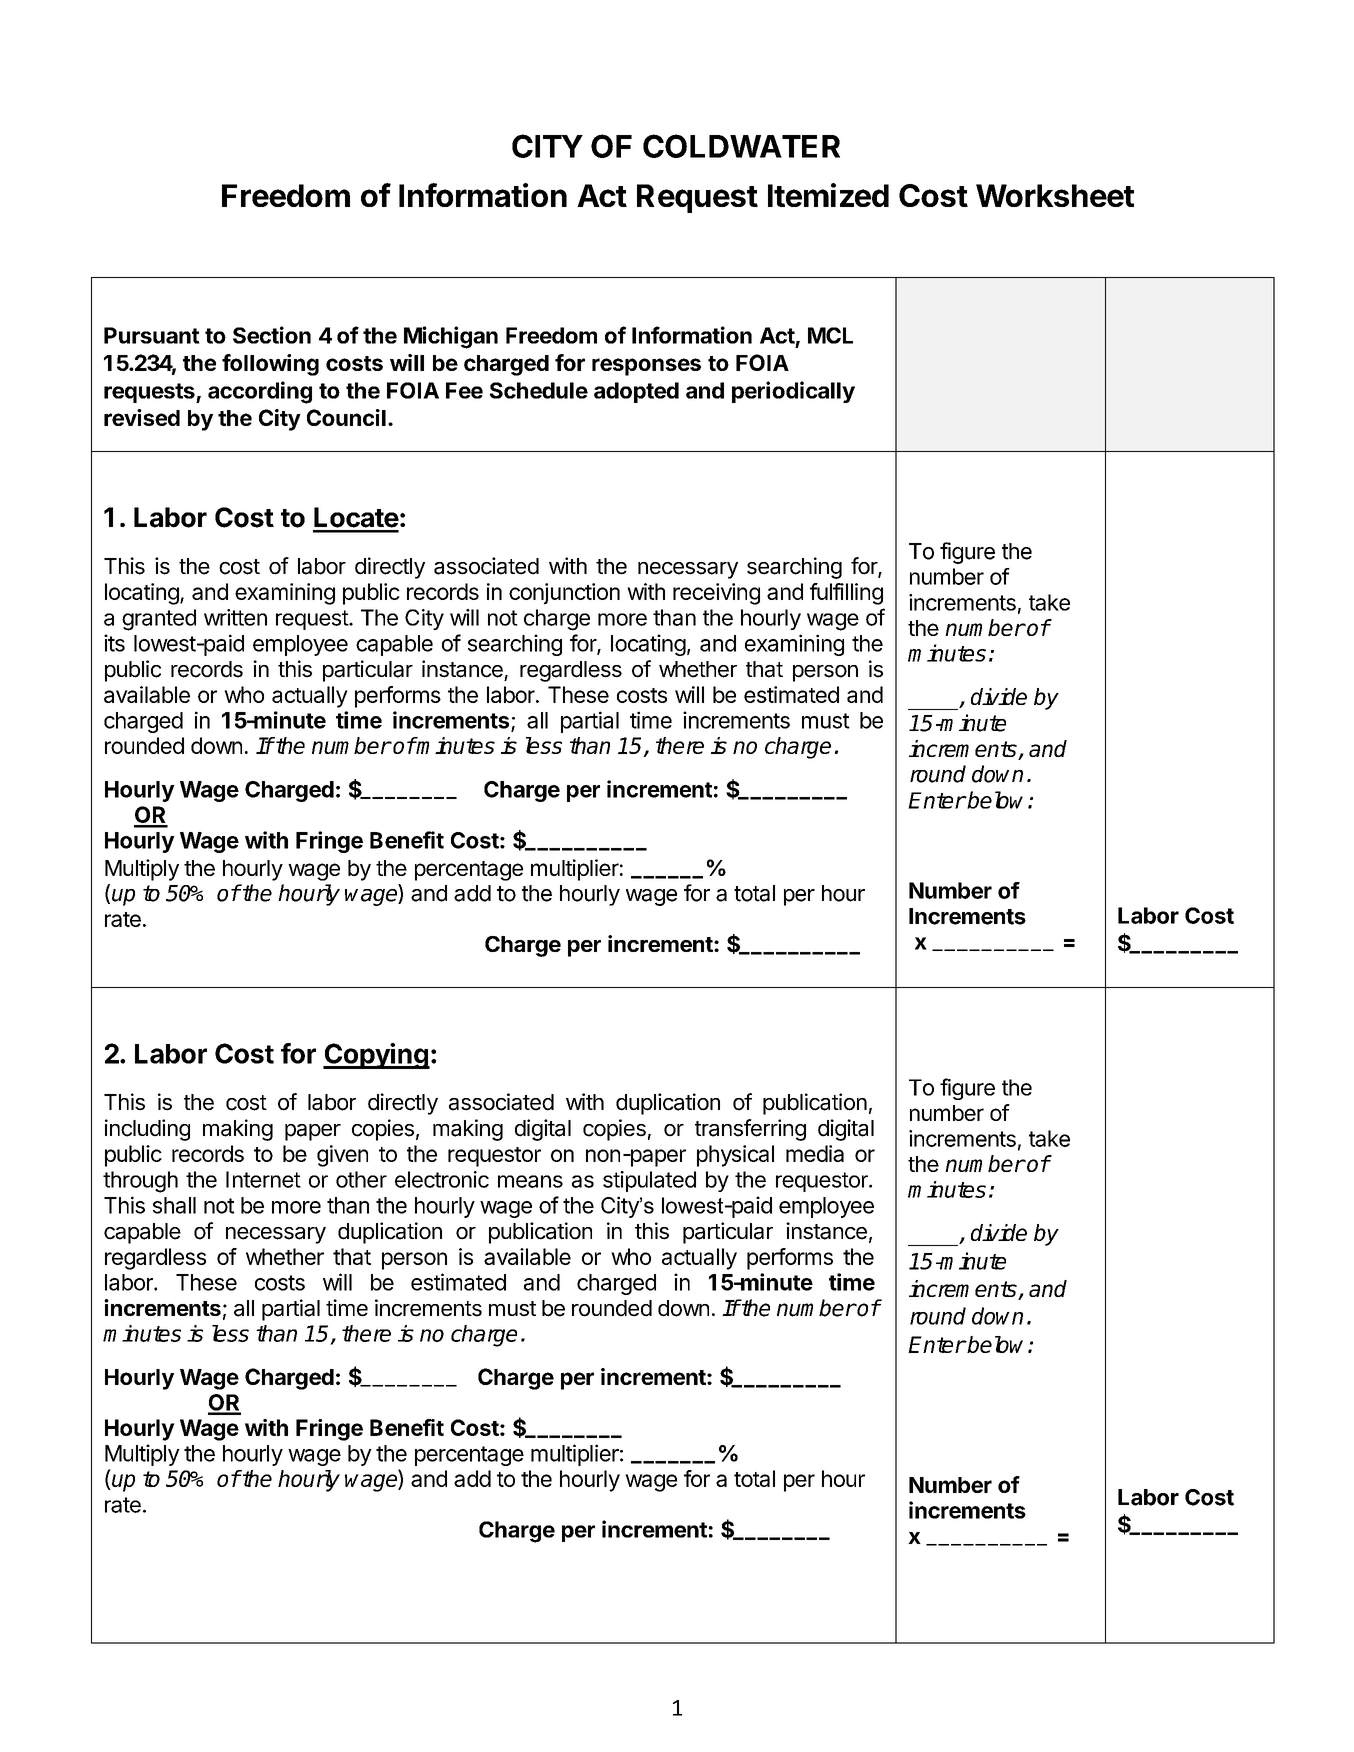  I want to click on Section, so click(272, 335).
